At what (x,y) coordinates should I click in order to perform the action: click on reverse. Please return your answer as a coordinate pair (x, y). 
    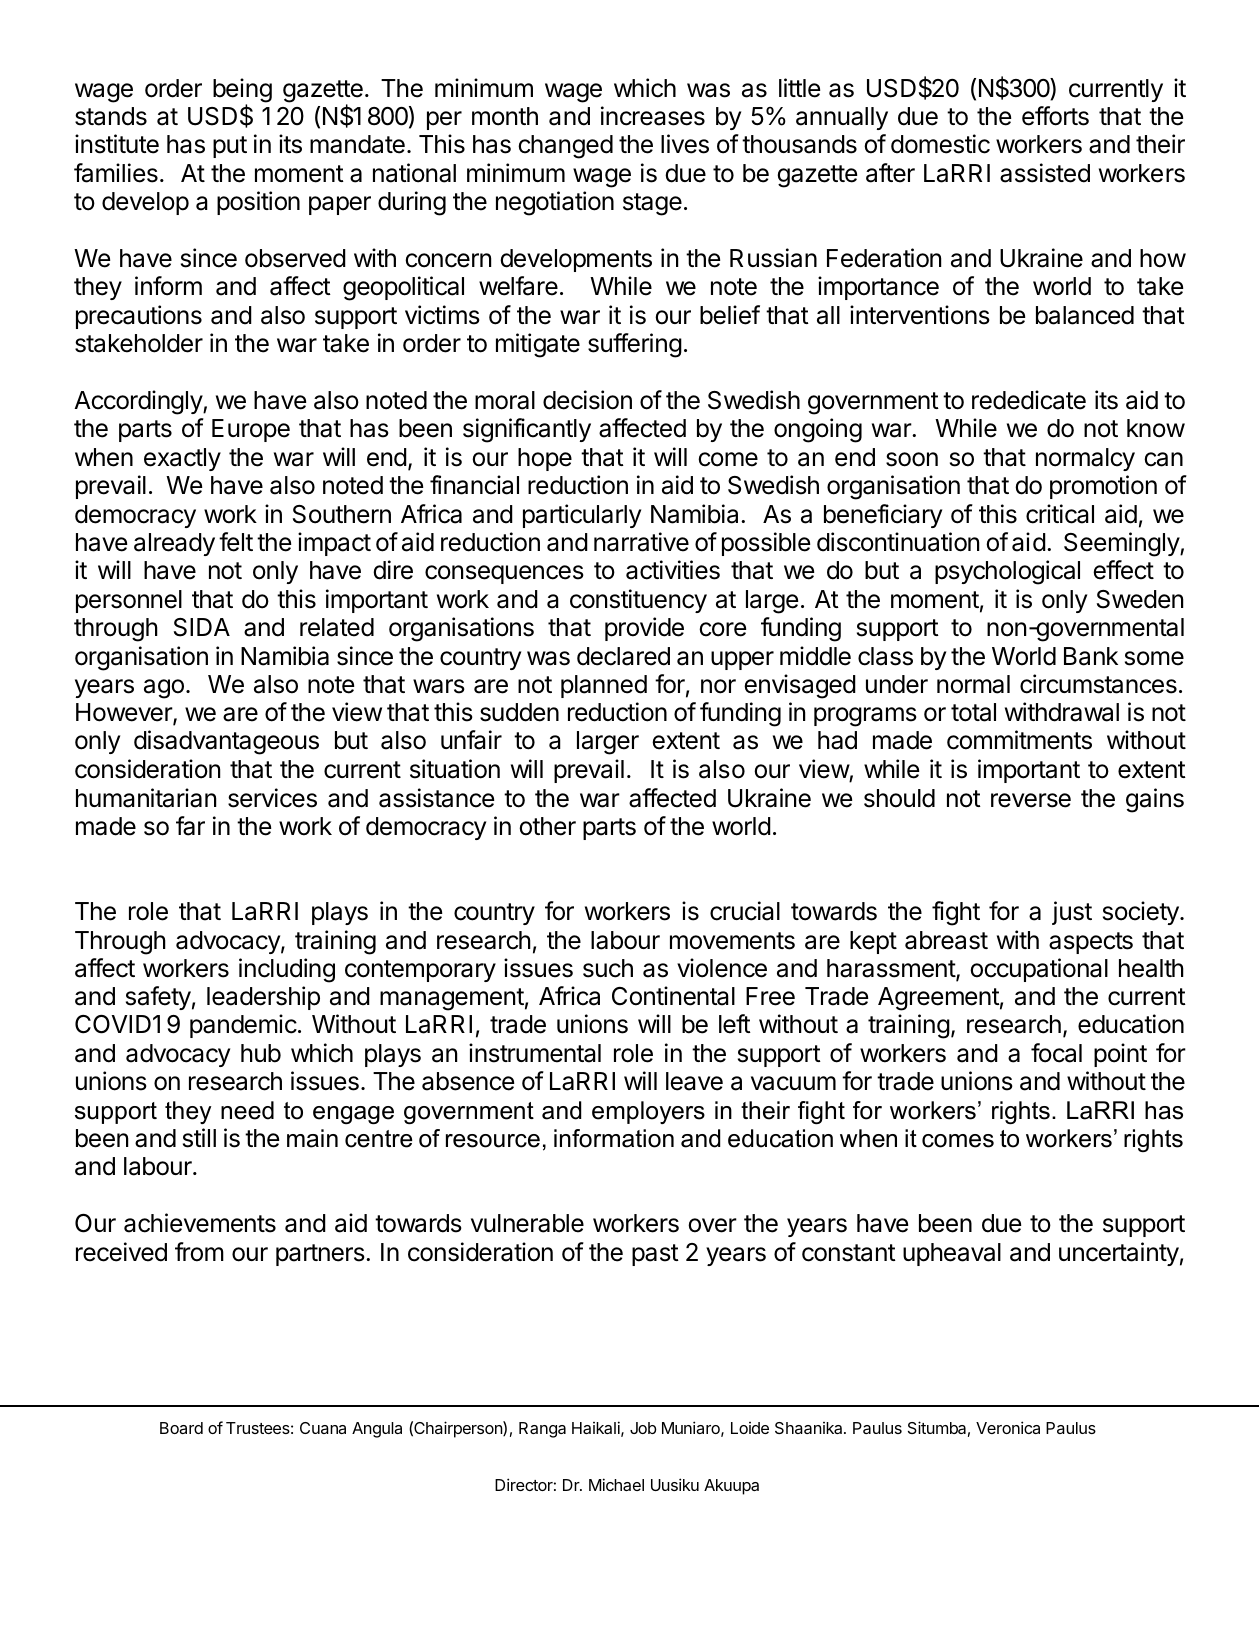
    Looking at the image, I should click on (1031, 800).
